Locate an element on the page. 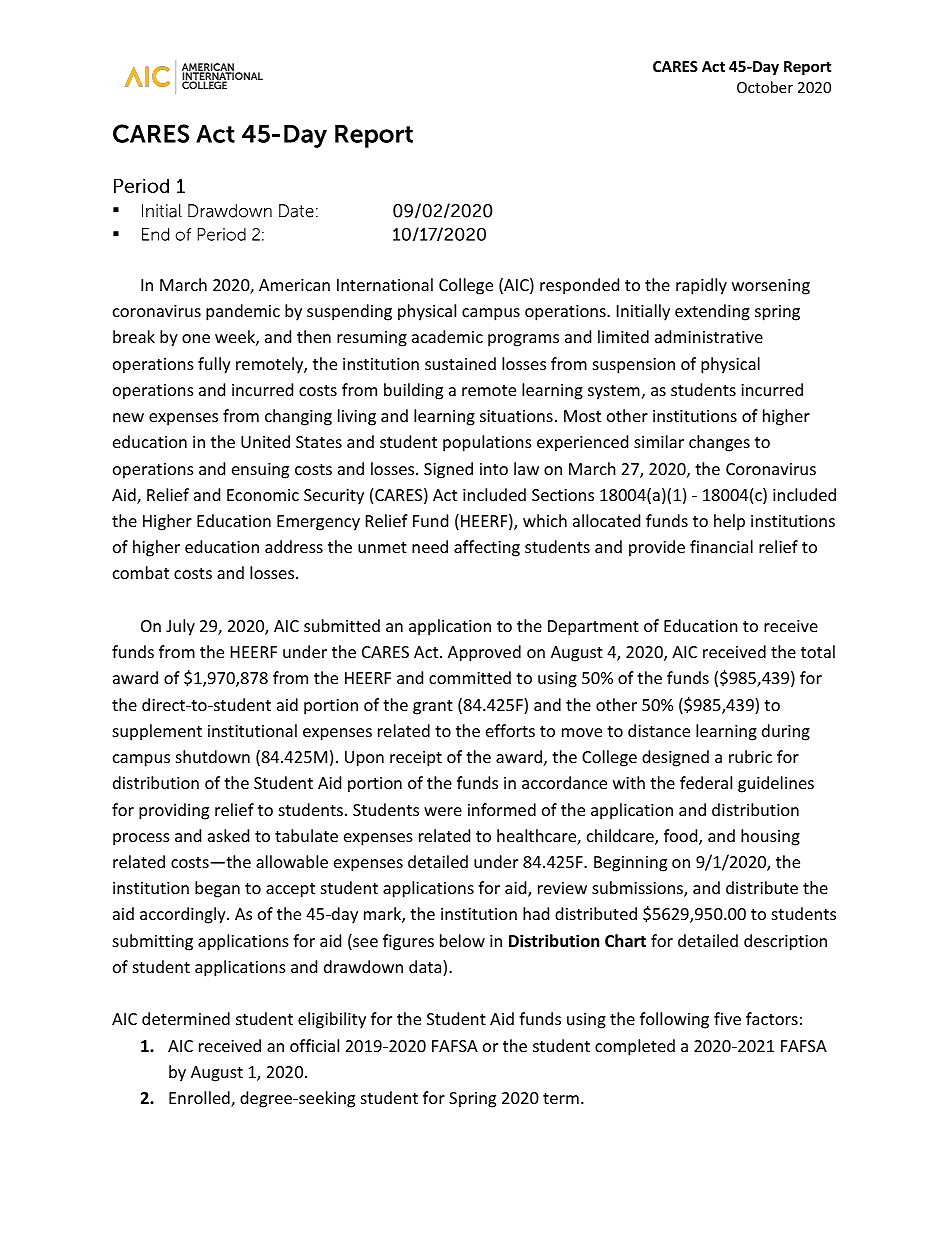 Image resolution: width=952 pixels, height=1233 pixels. Economic is located at coordinates (263, 495).
